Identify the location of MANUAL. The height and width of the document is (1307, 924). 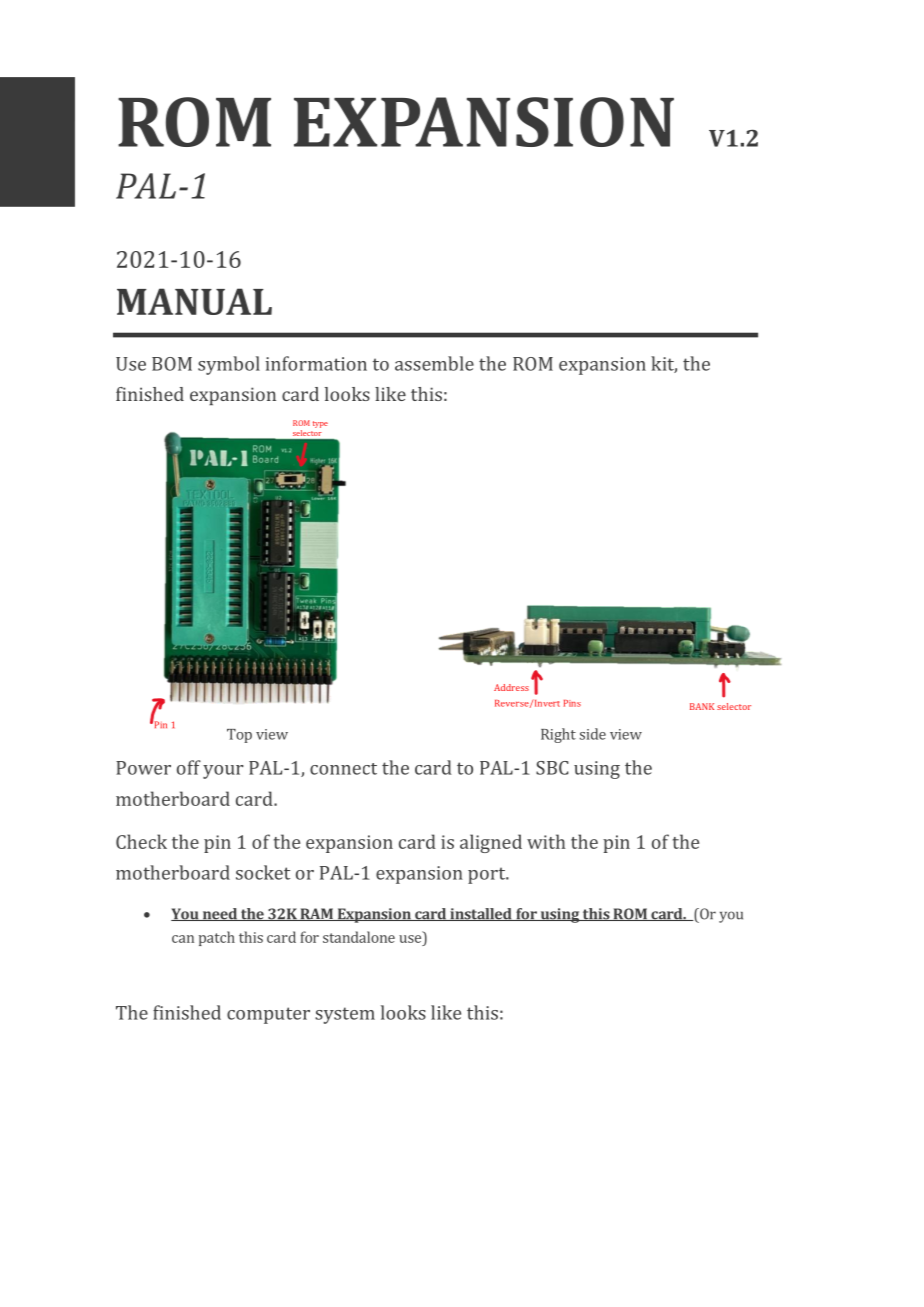
(194, 301).
